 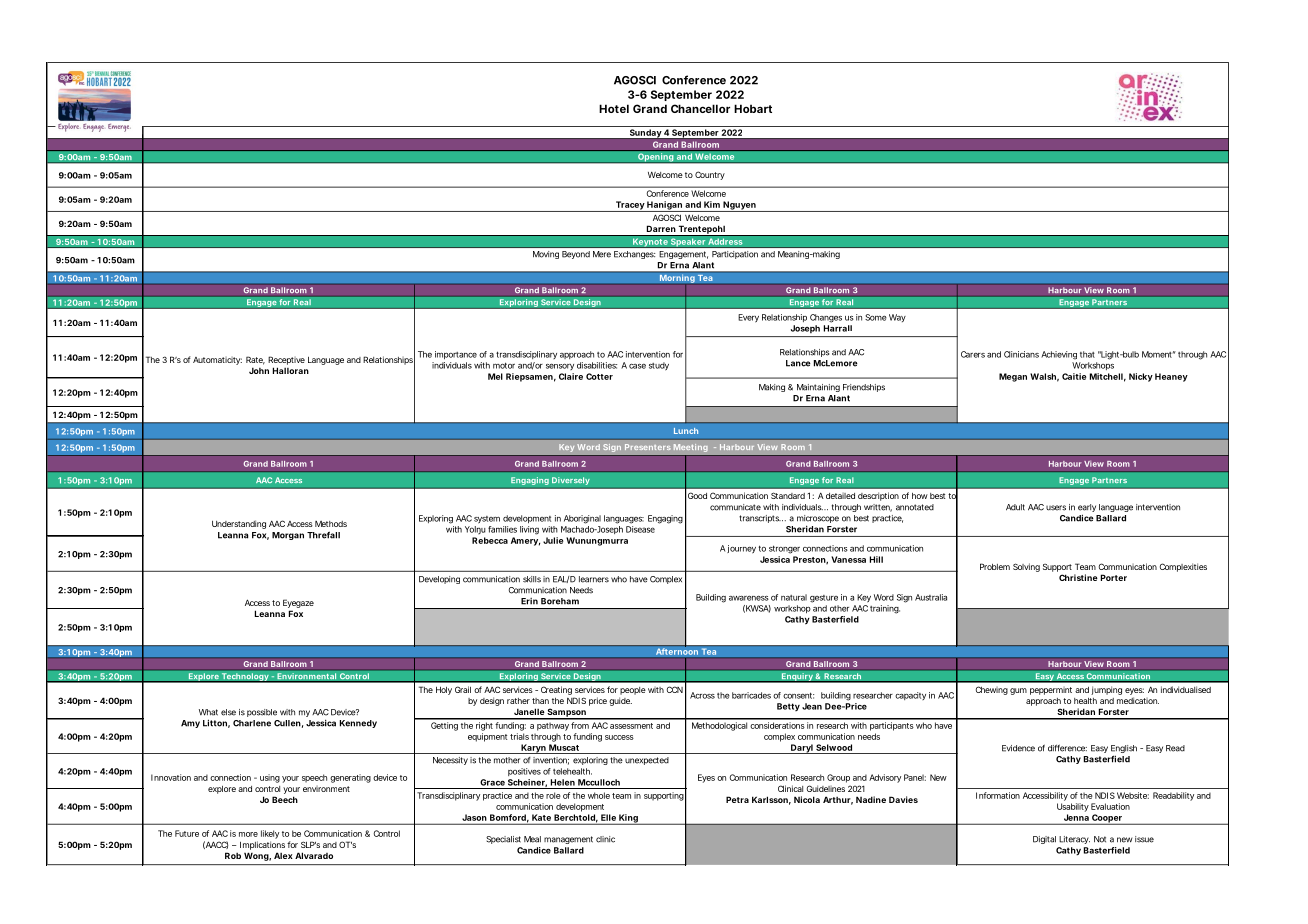 I want to click on Developing, so click(x=439, y=580).
